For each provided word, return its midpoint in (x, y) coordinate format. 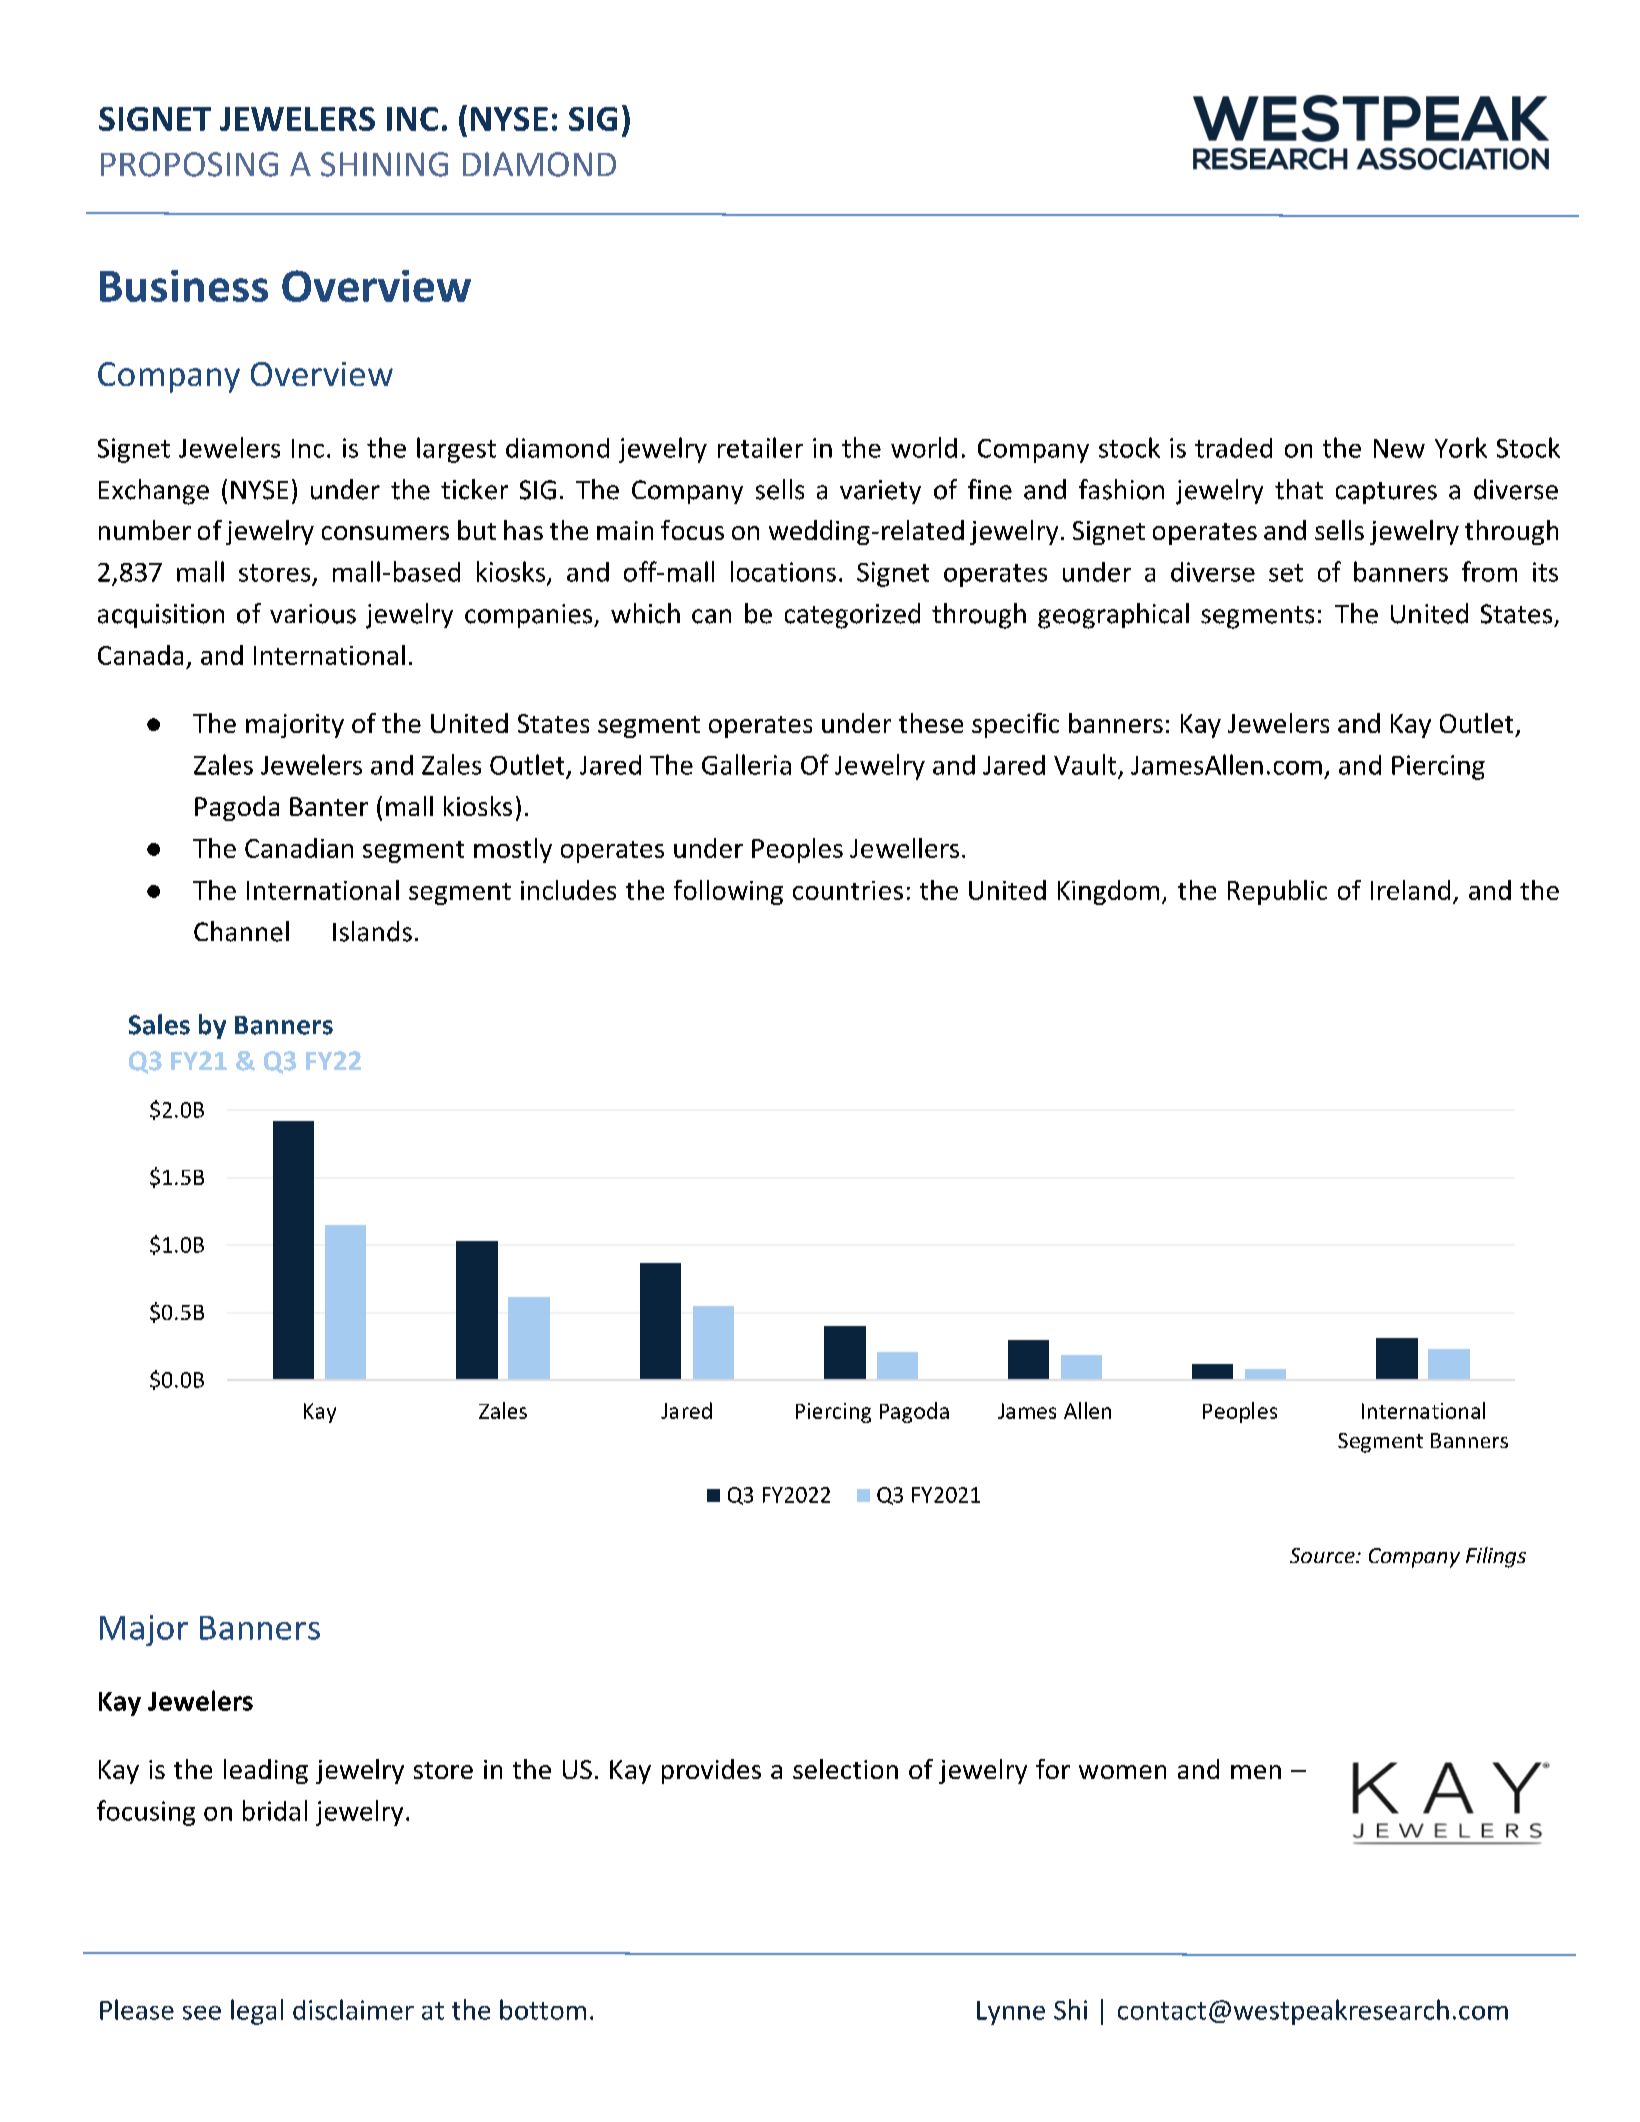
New (1399, 448)
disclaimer (353, 2009)
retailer (760, 447)
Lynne (1011, 2013)
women (1122, 1772)
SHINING (384, 164)
